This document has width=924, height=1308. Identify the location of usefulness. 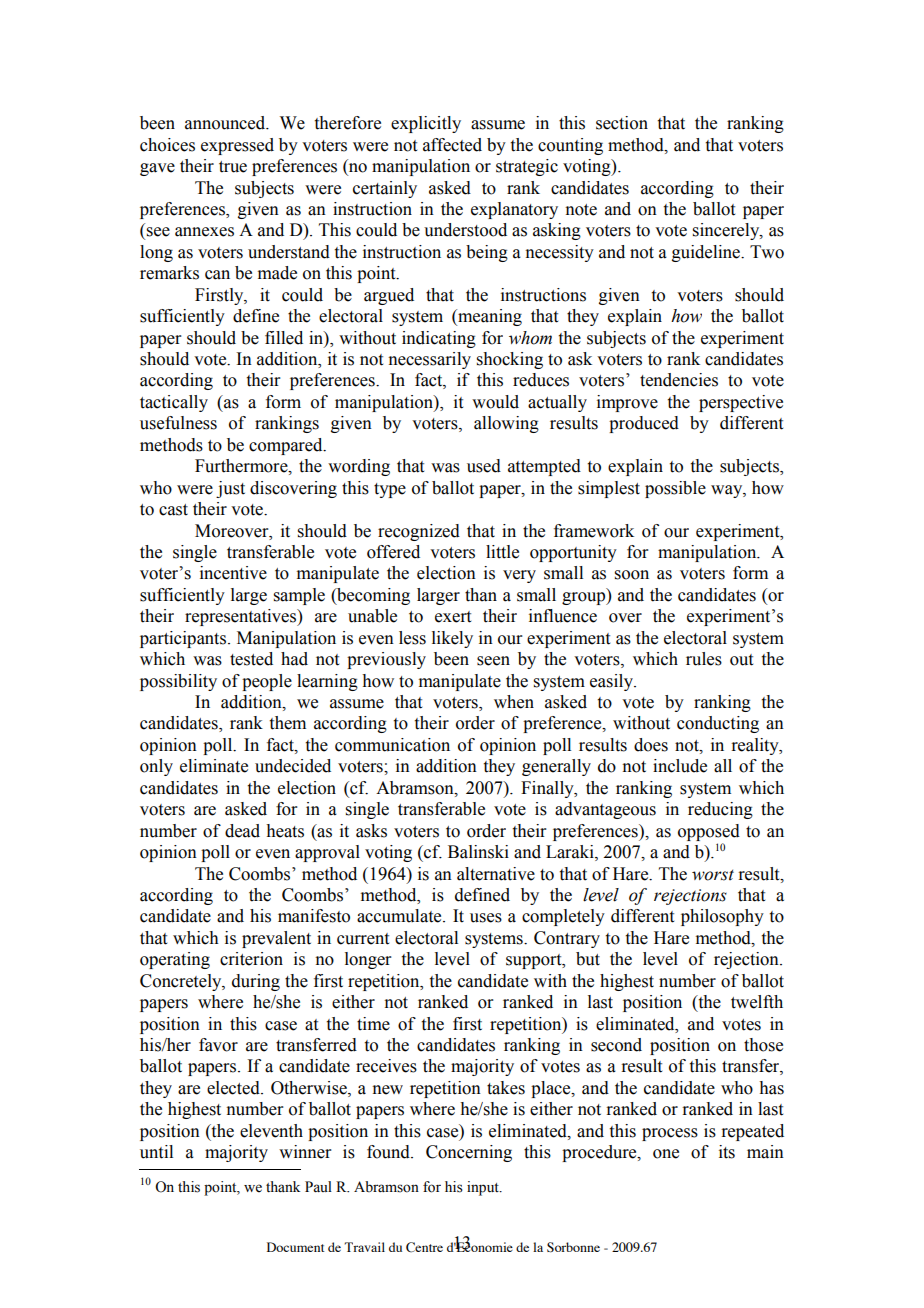
(178, 423).
